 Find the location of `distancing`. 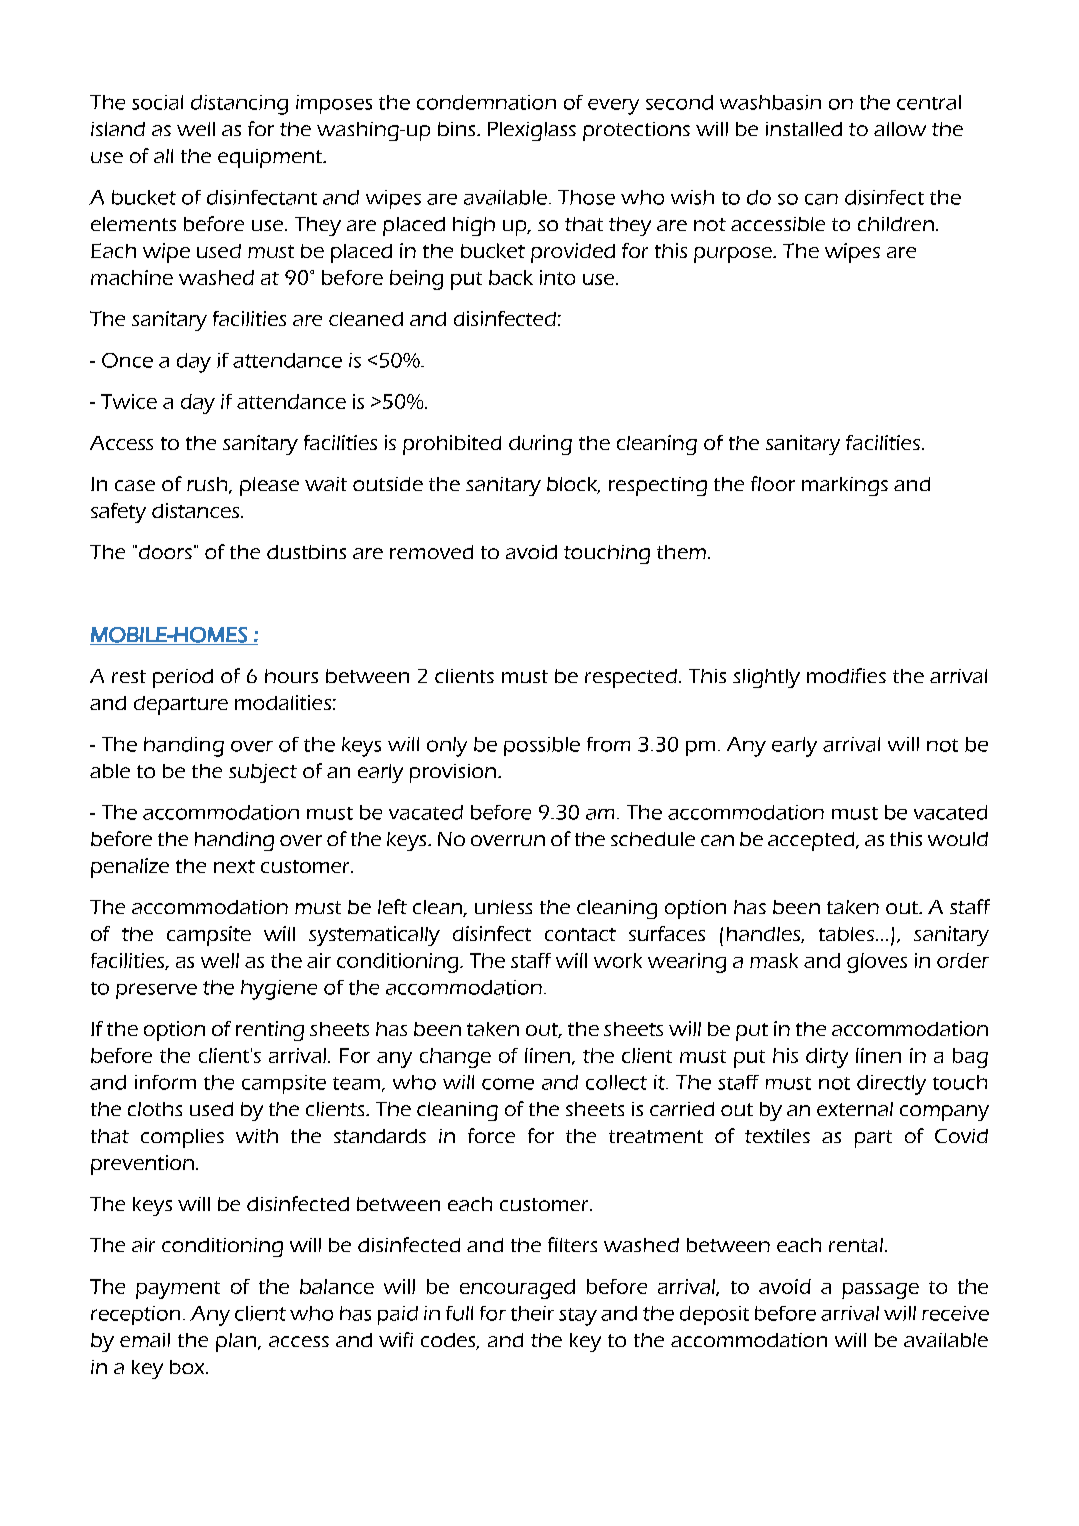

distancing is located at coordinates (239, 105).
